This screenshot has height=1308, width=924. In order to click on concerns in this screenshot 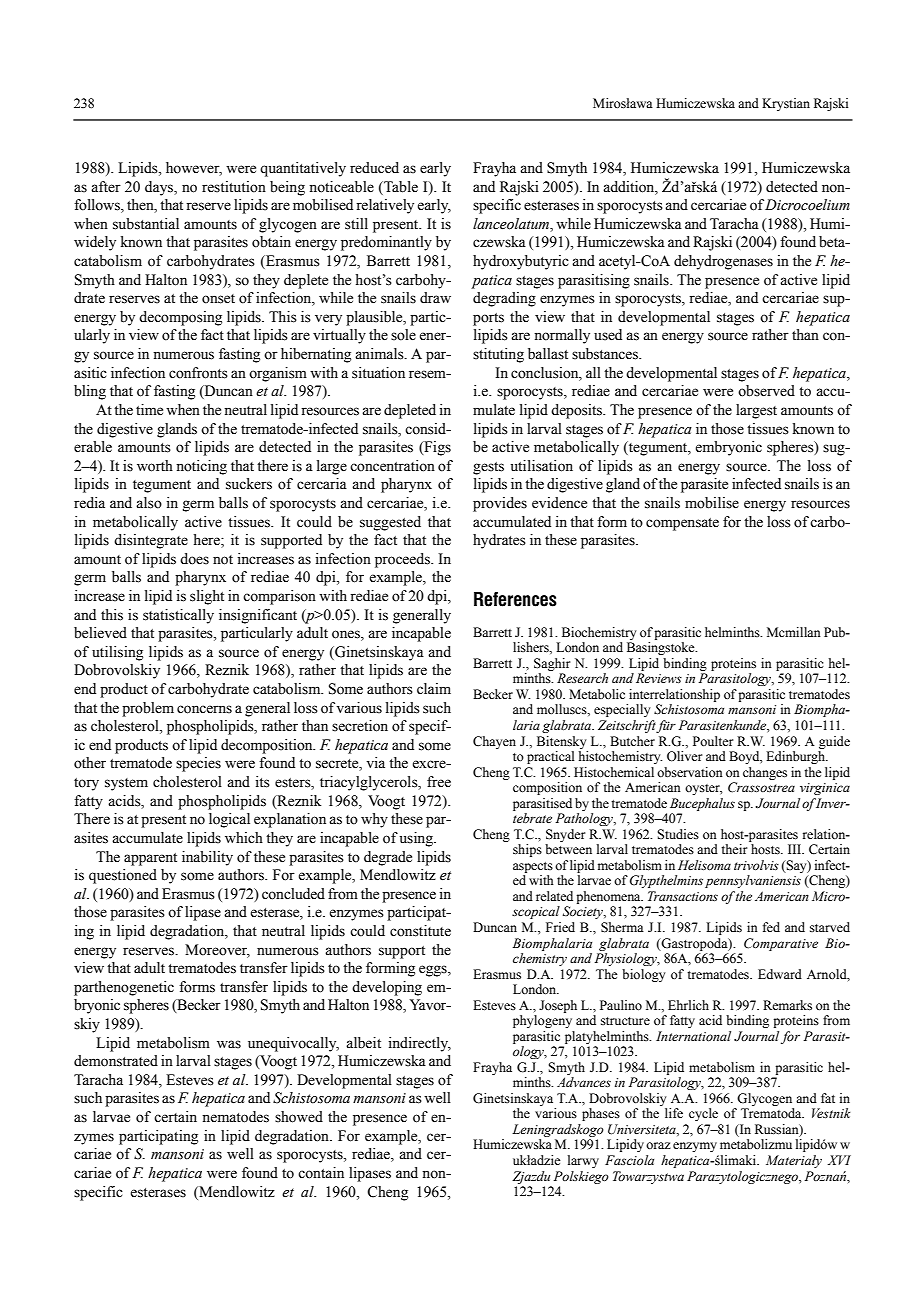, I will do `click(204, 709)`.
